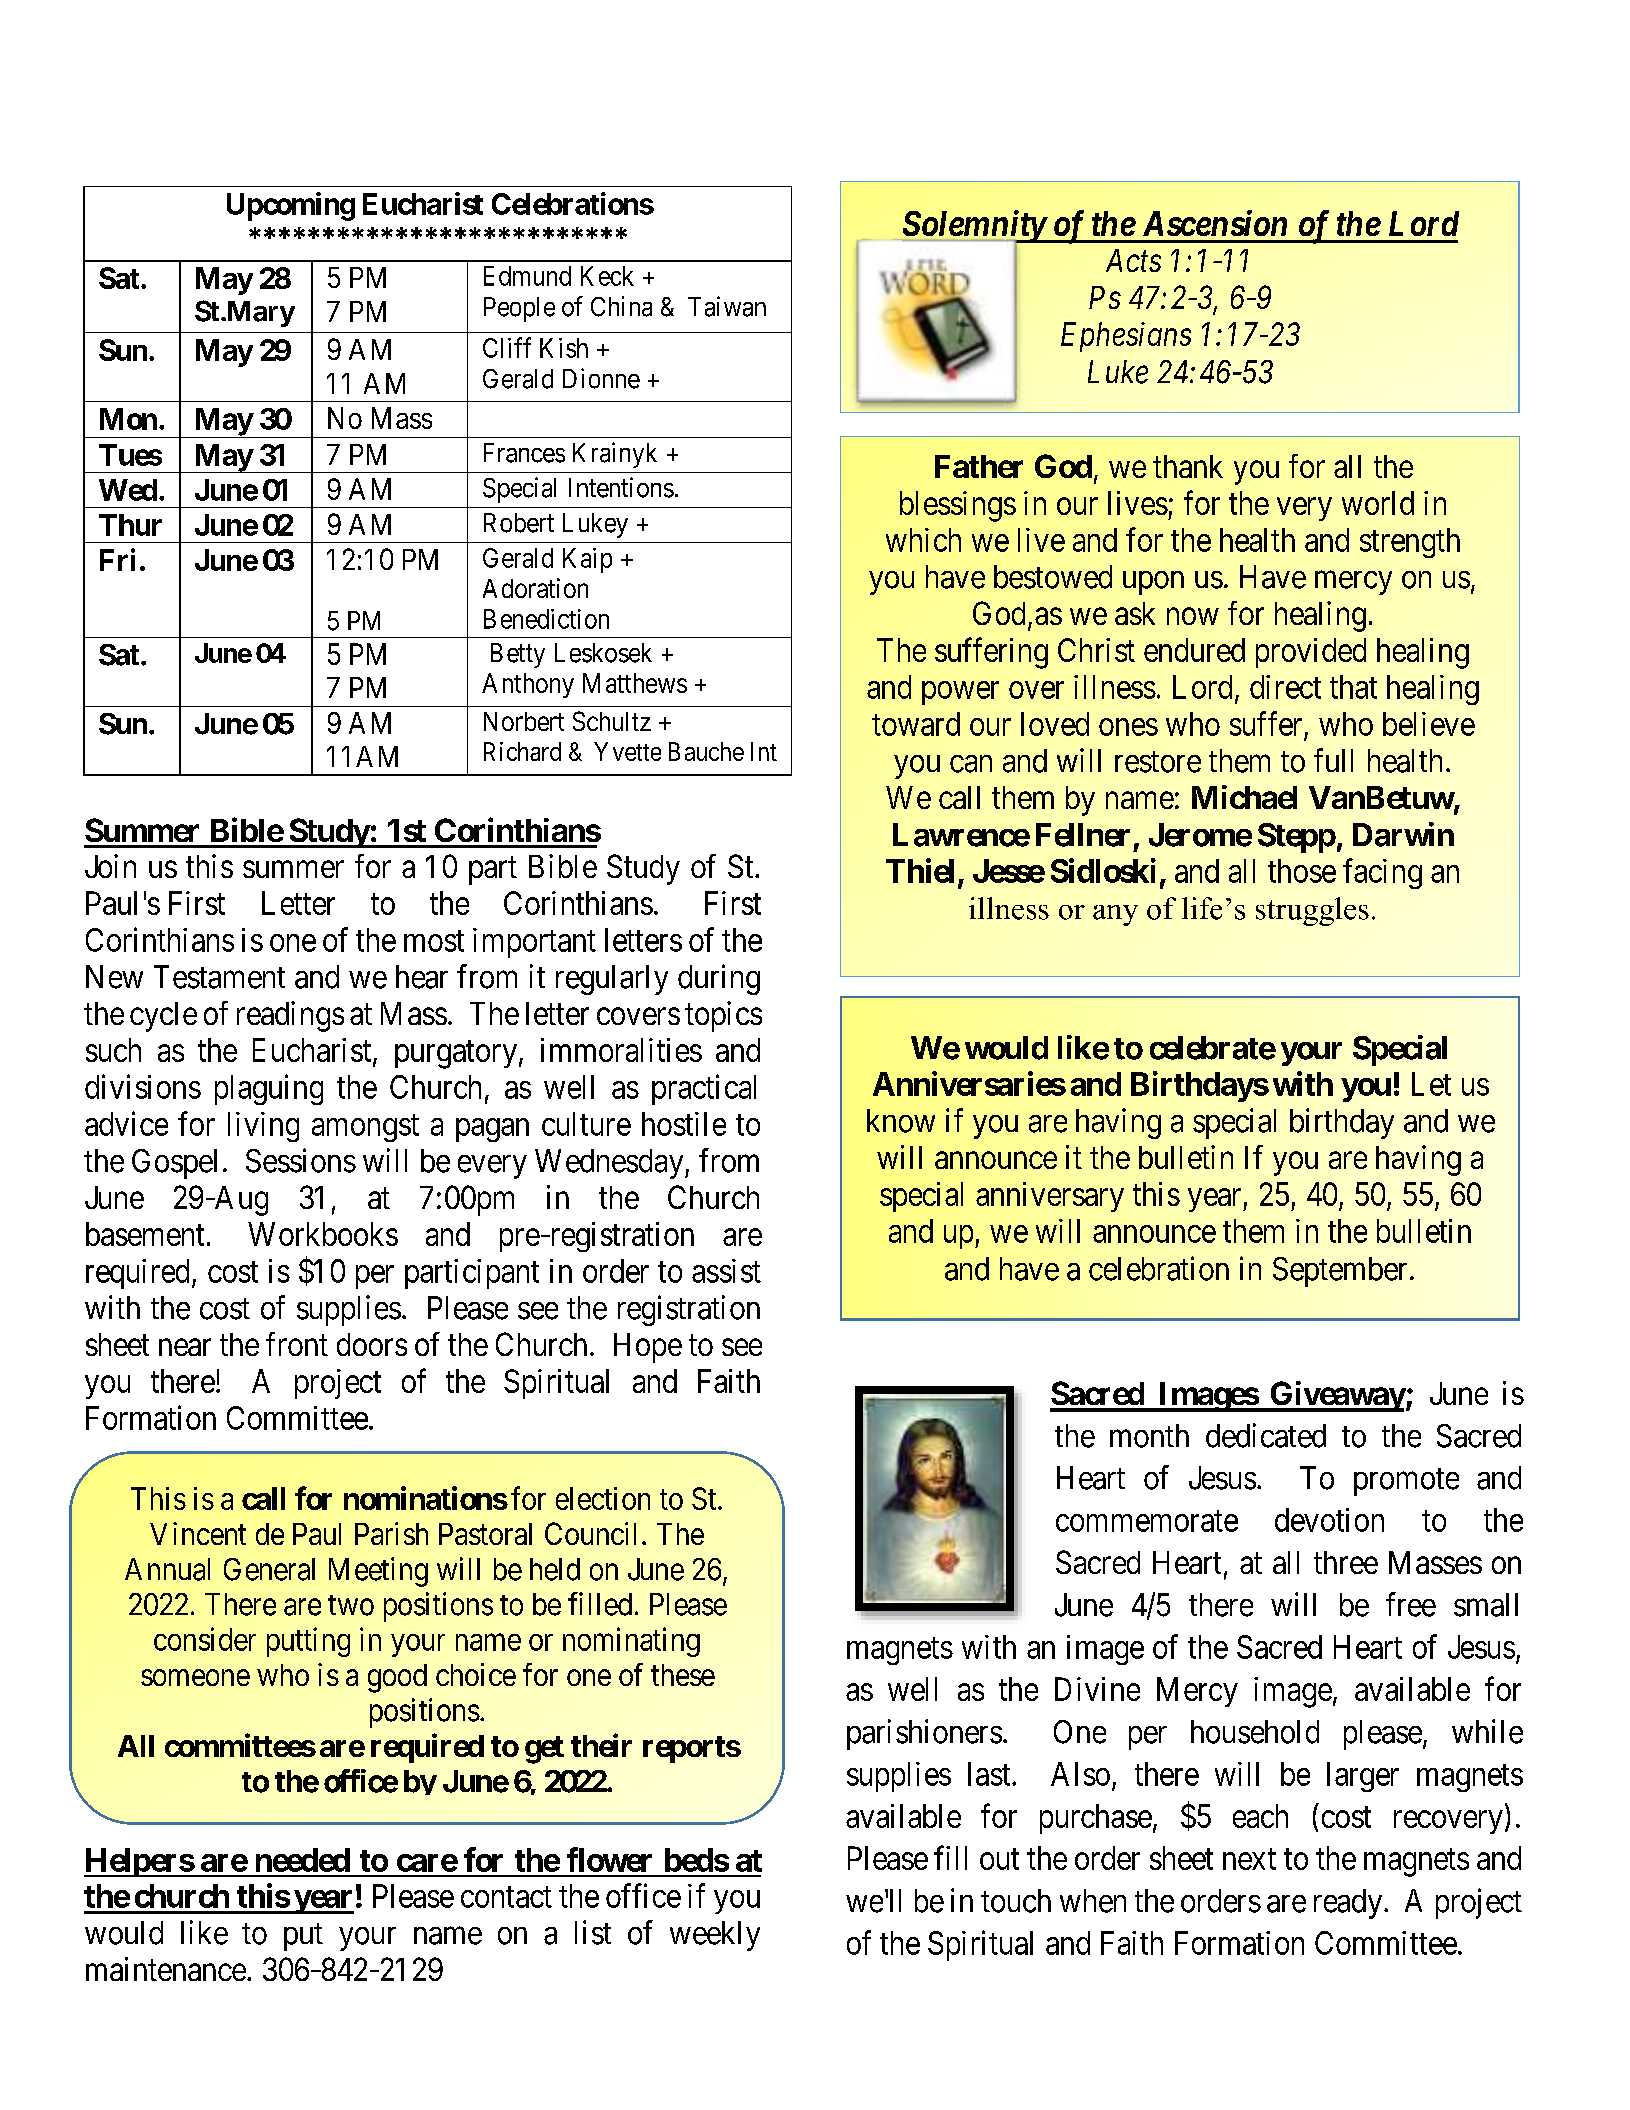 The width and height of the image is (1630, 2110). I want to click on weekly, so click(715, 1936).
